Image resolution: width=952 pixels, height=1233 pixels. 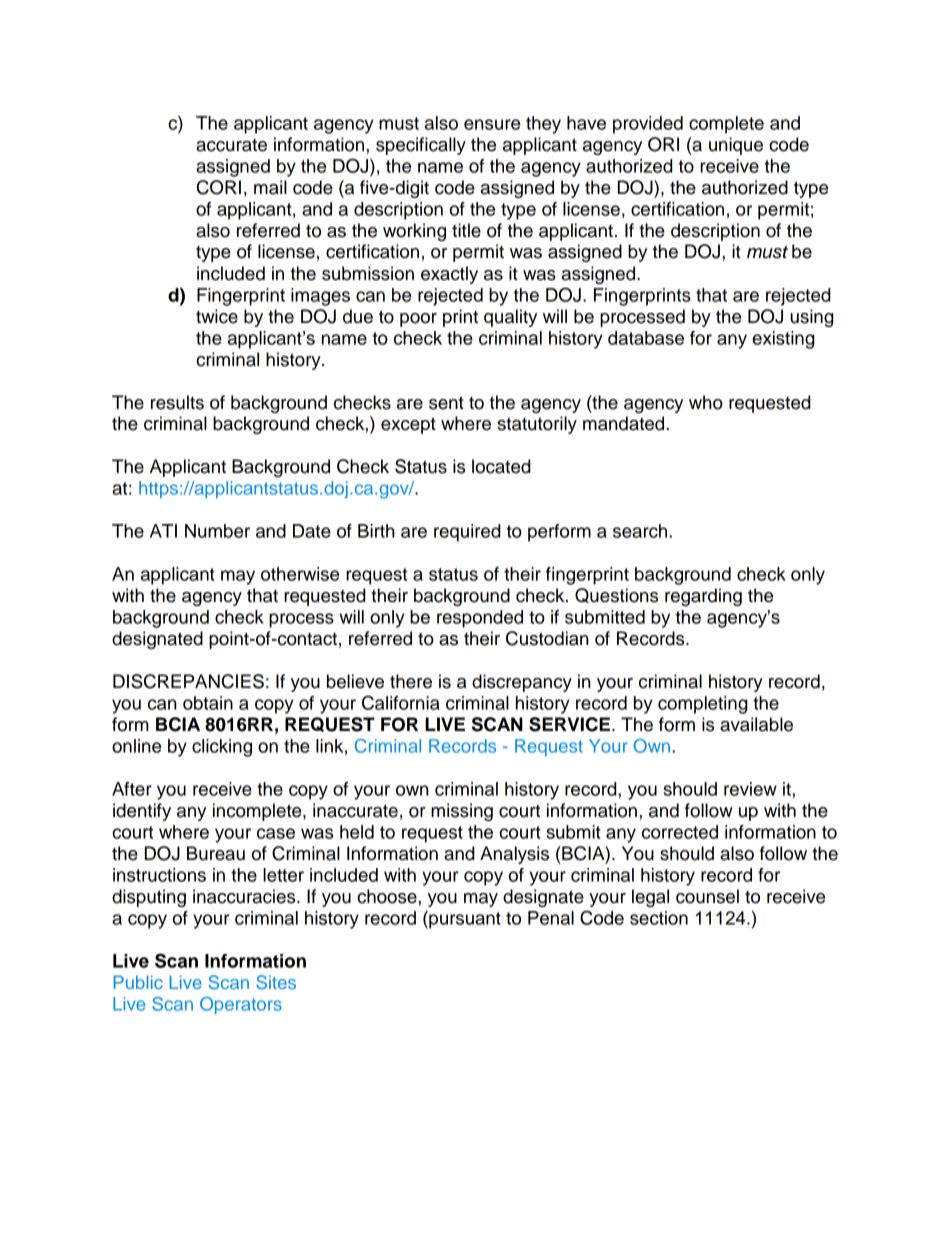 What do you see at coordinates (703, 597) in the document?
I see `regarding` at bounding box center [703, 597].
